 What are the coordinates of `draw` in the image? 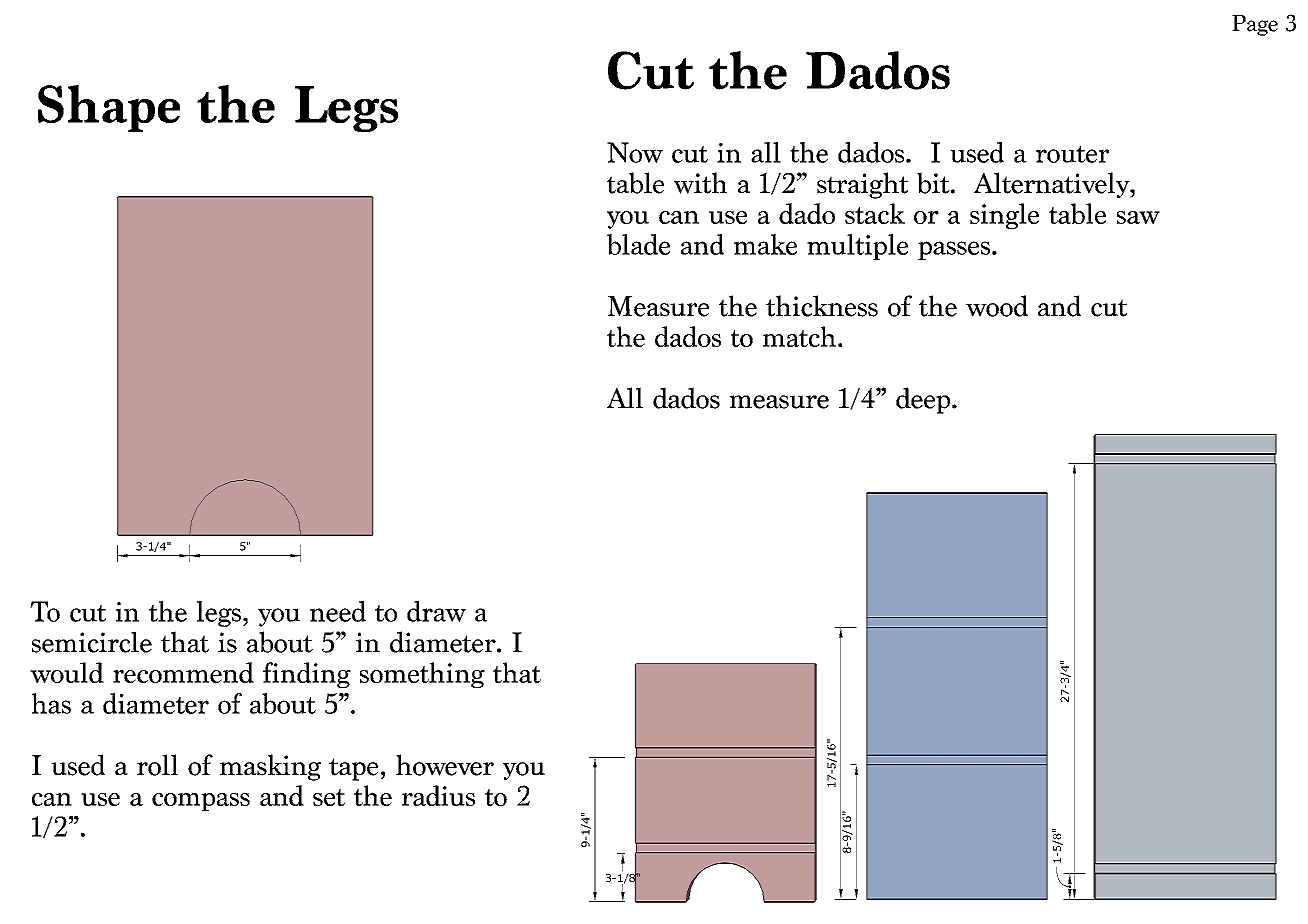 It's located at (436, 611).
